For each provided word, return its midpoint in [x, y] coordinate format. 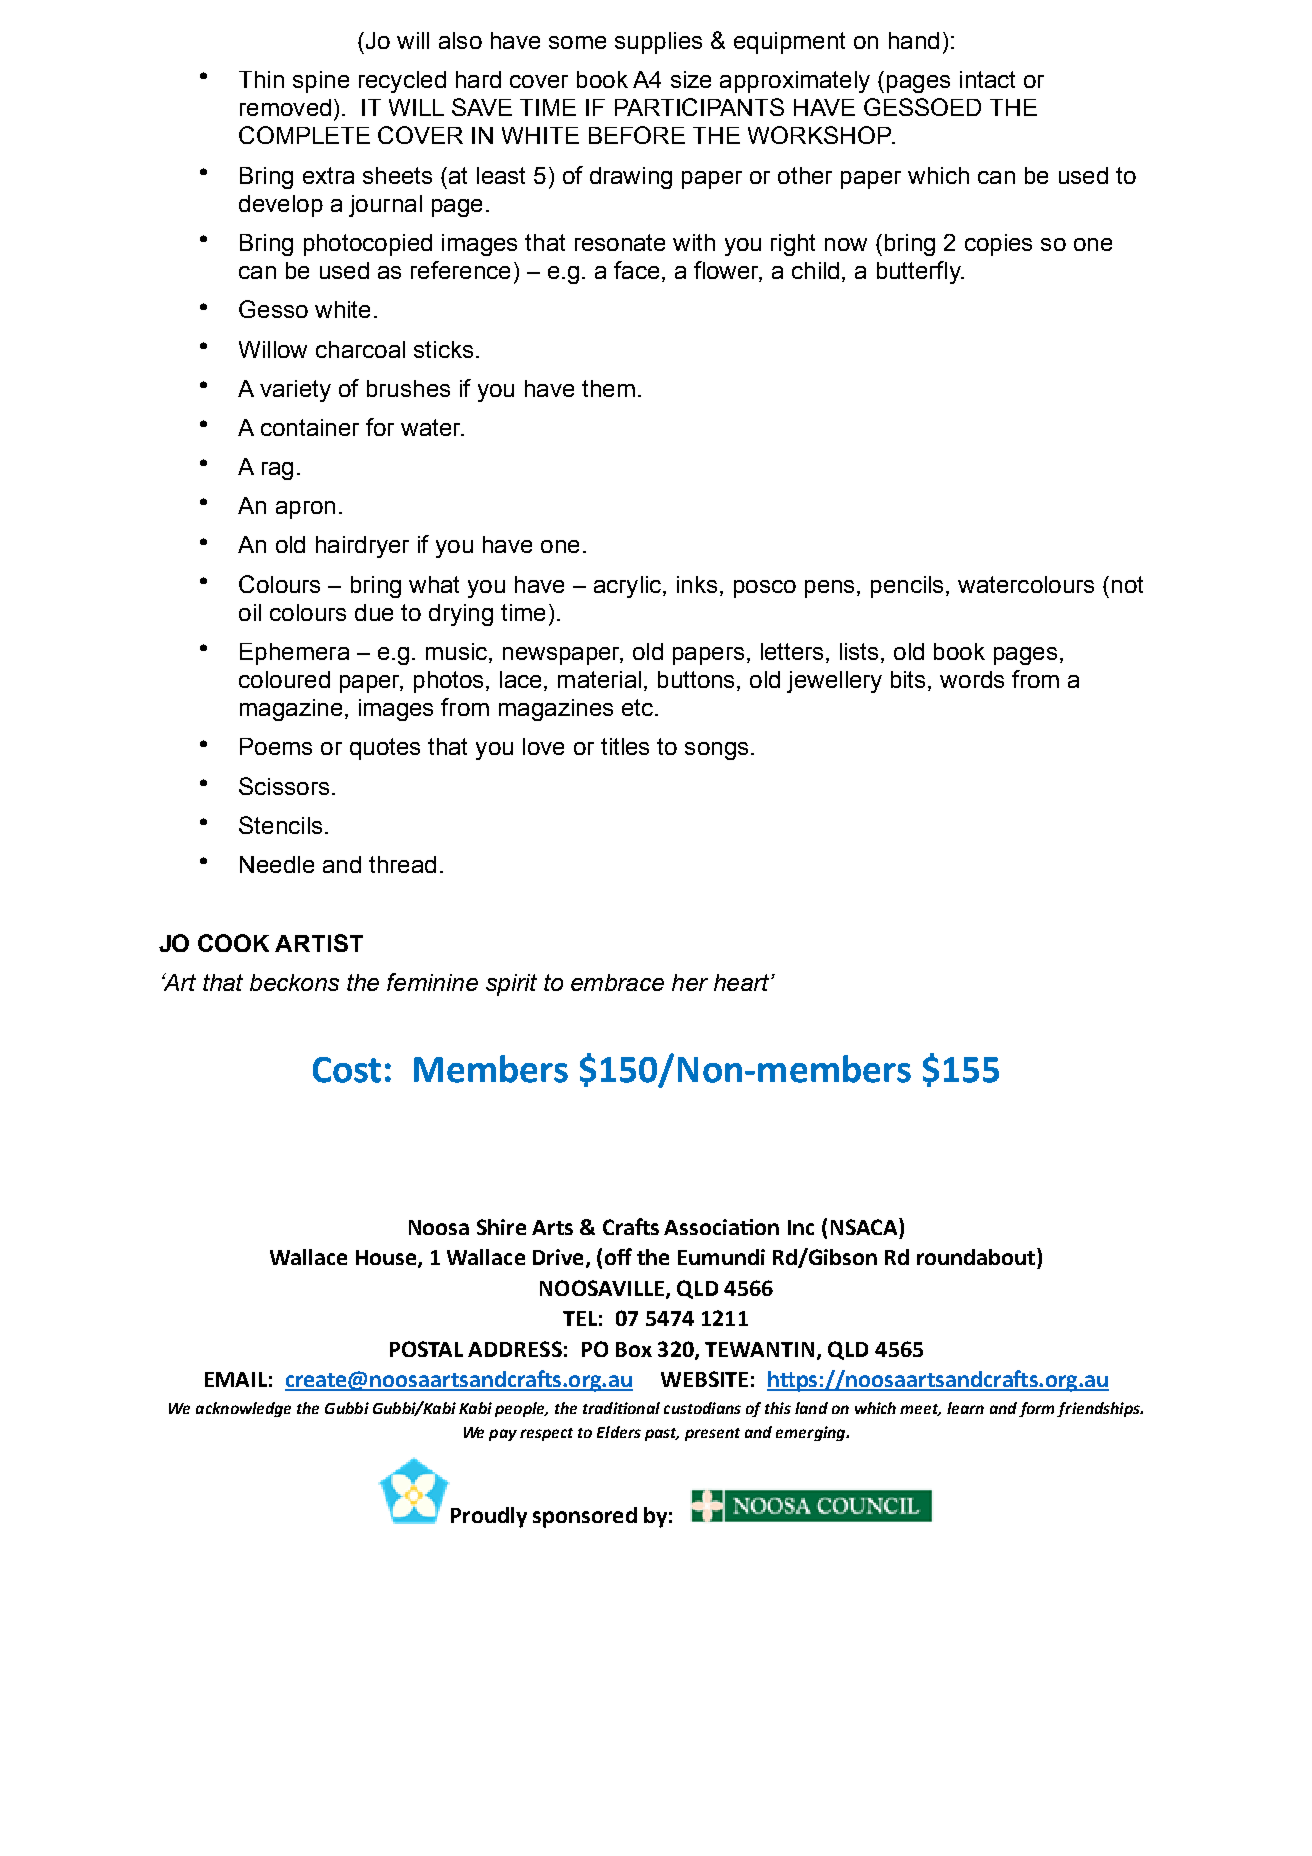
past [662, 1434]
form [1036, 1409]
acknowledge [243, 1409]
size [691, 79]
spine [321, 82]
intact [987, 79]
